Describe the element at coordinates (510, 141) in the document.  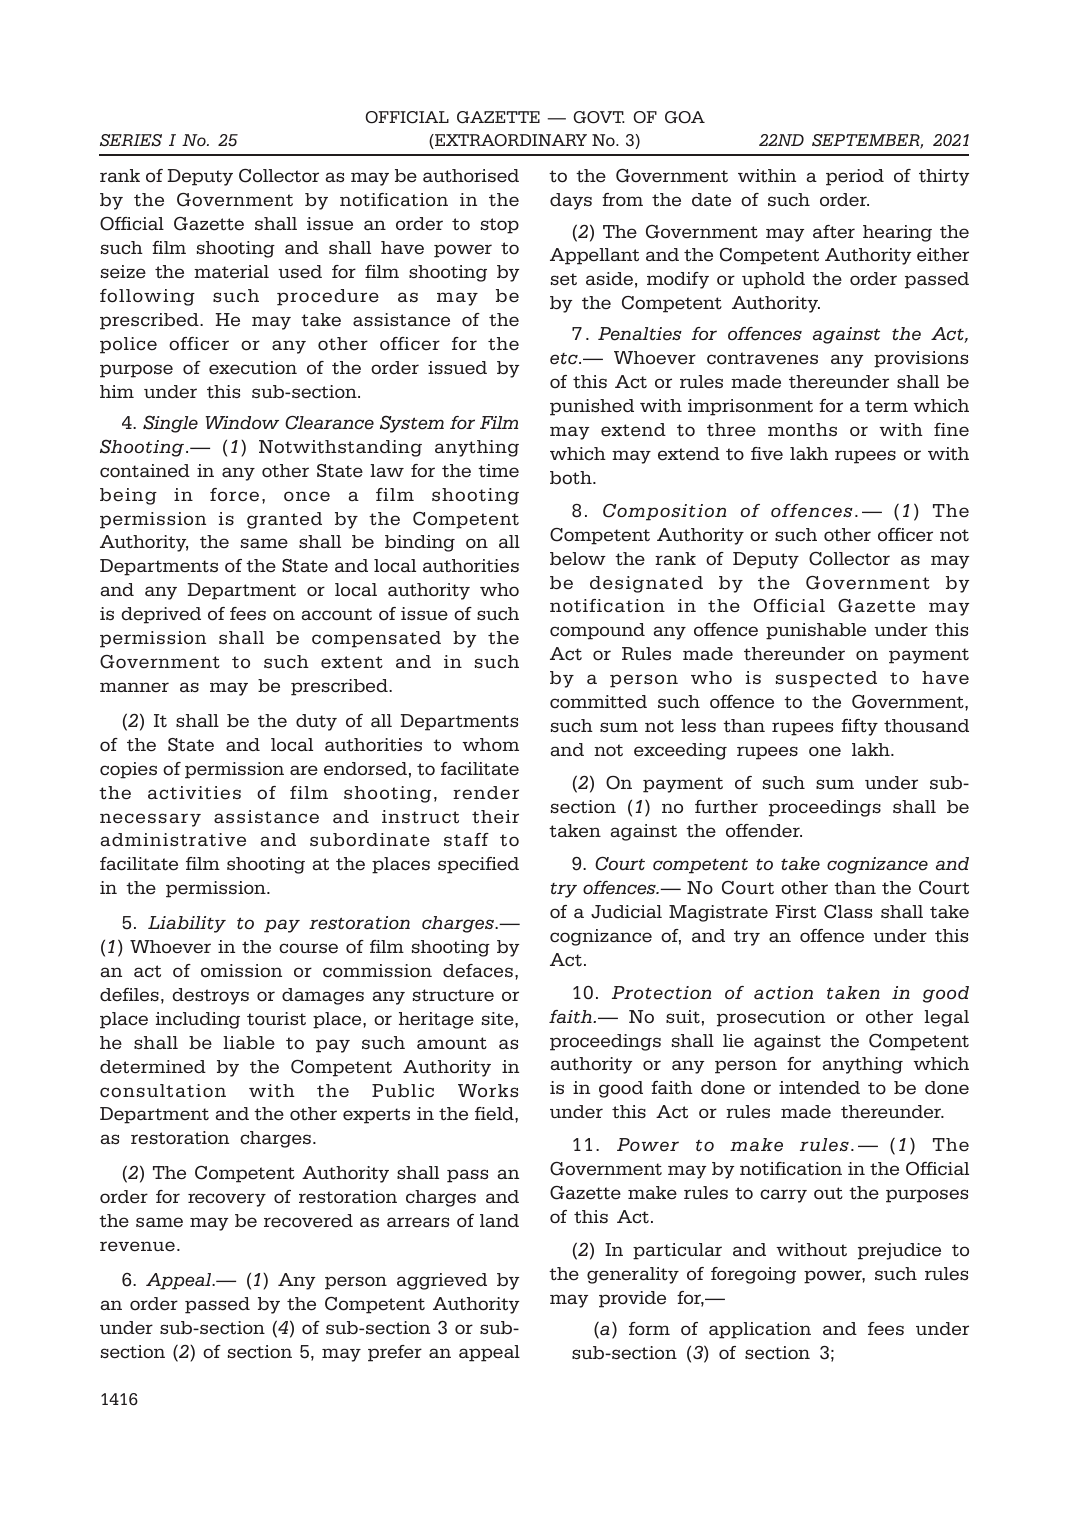
I see `EXTRAORDINARY` at that location.
